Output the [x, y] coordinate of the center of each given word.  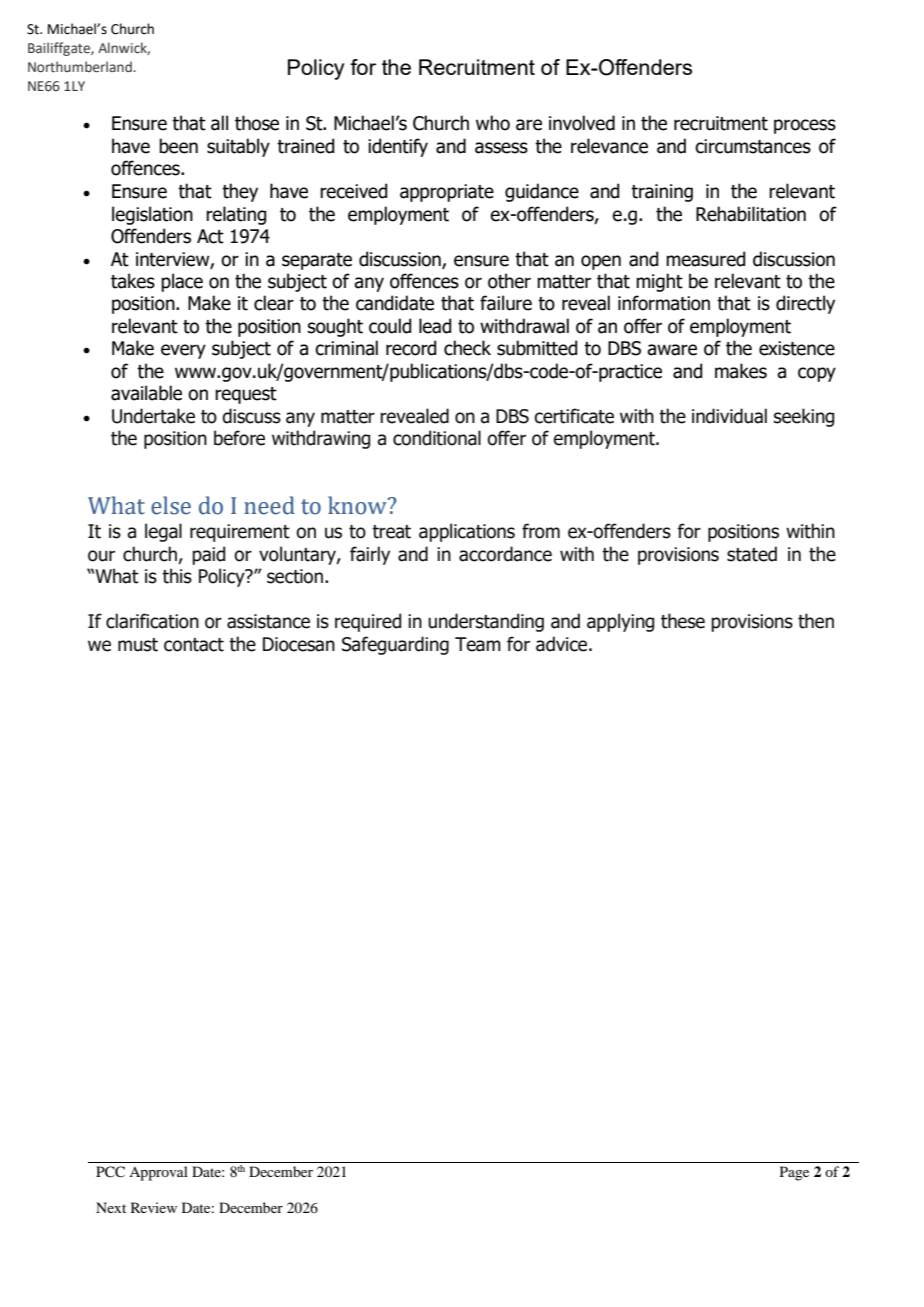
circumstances [753, 146]
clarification [152, 621]
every [183, 351]
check [467, 348]
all [219, 123]
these [683, 621]
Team [478, 644]
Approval [158, 1173]
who [493, 123]
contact [194, 645]
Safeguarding [395, 645]
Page [794, 1173]
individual [729, 416]
